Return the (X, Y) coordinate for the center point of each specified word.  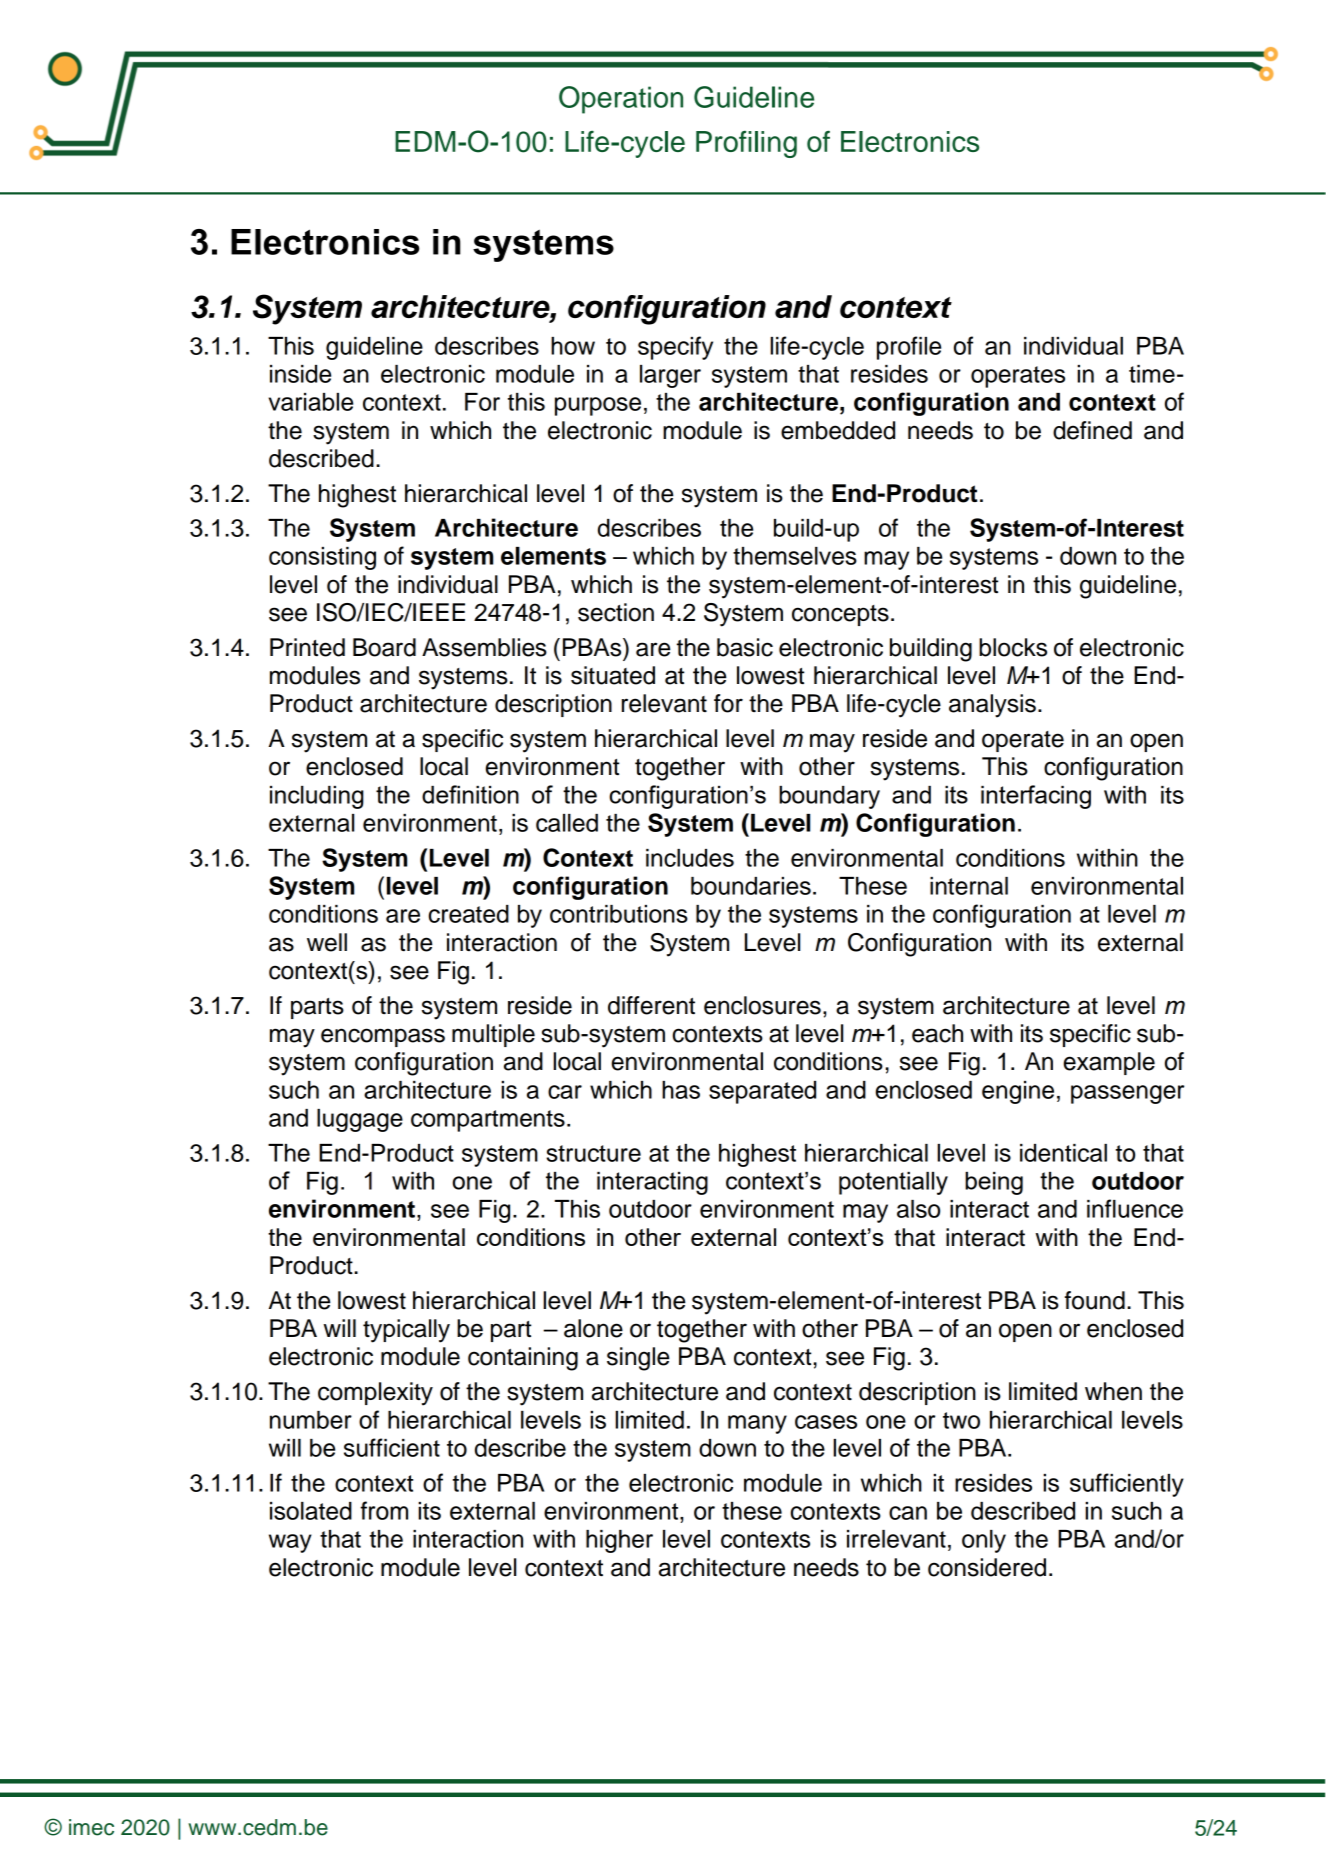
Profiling (746, 144)
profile (909, 348)
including (317, 797)
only (984, 1541)
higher (619, 1541)
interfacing (1036, 797)
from (384, 1510)
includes (690, 858)
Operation (621, 100)
